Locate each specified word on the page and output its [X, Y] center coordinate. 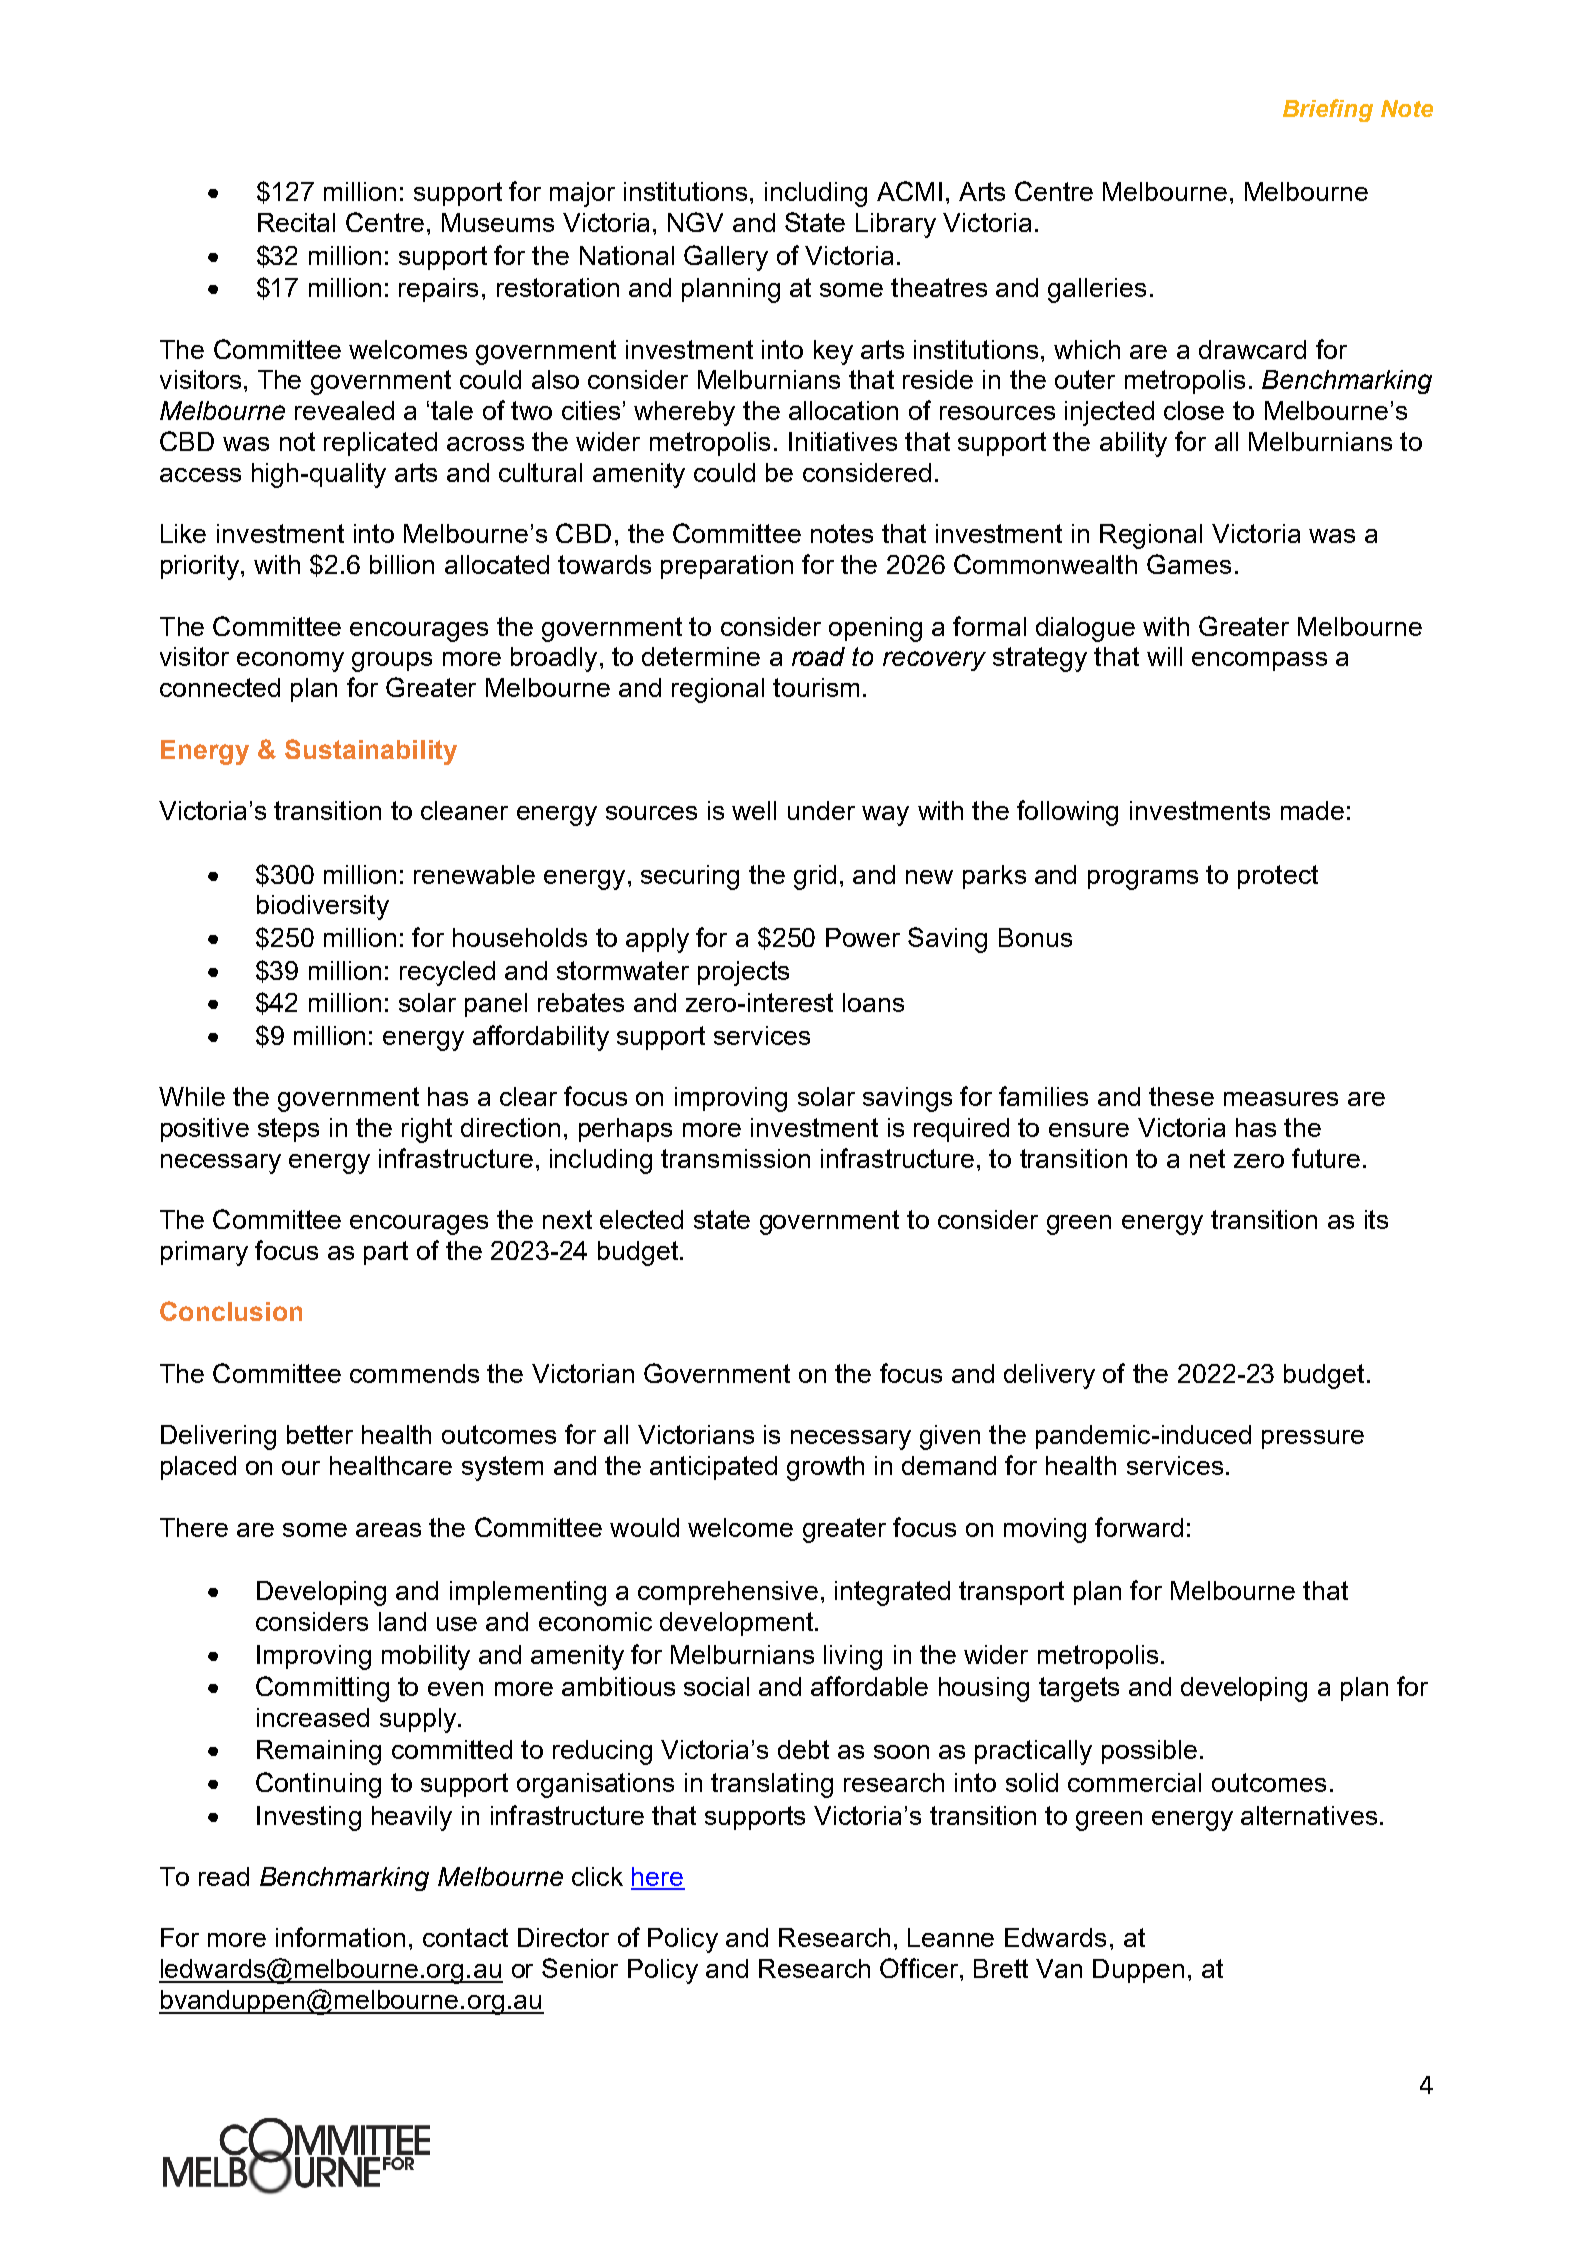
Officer [920, 1968]
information [340, 1937]
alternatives [1309, 1815]
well [754, 810]
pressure [1313, 1439]
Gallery [726, 258]
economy [290, 662]
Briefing [1328, 110]
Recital [296, 222]
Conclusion [231, 1311]
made [1312, 810]
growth [825, 1468]
